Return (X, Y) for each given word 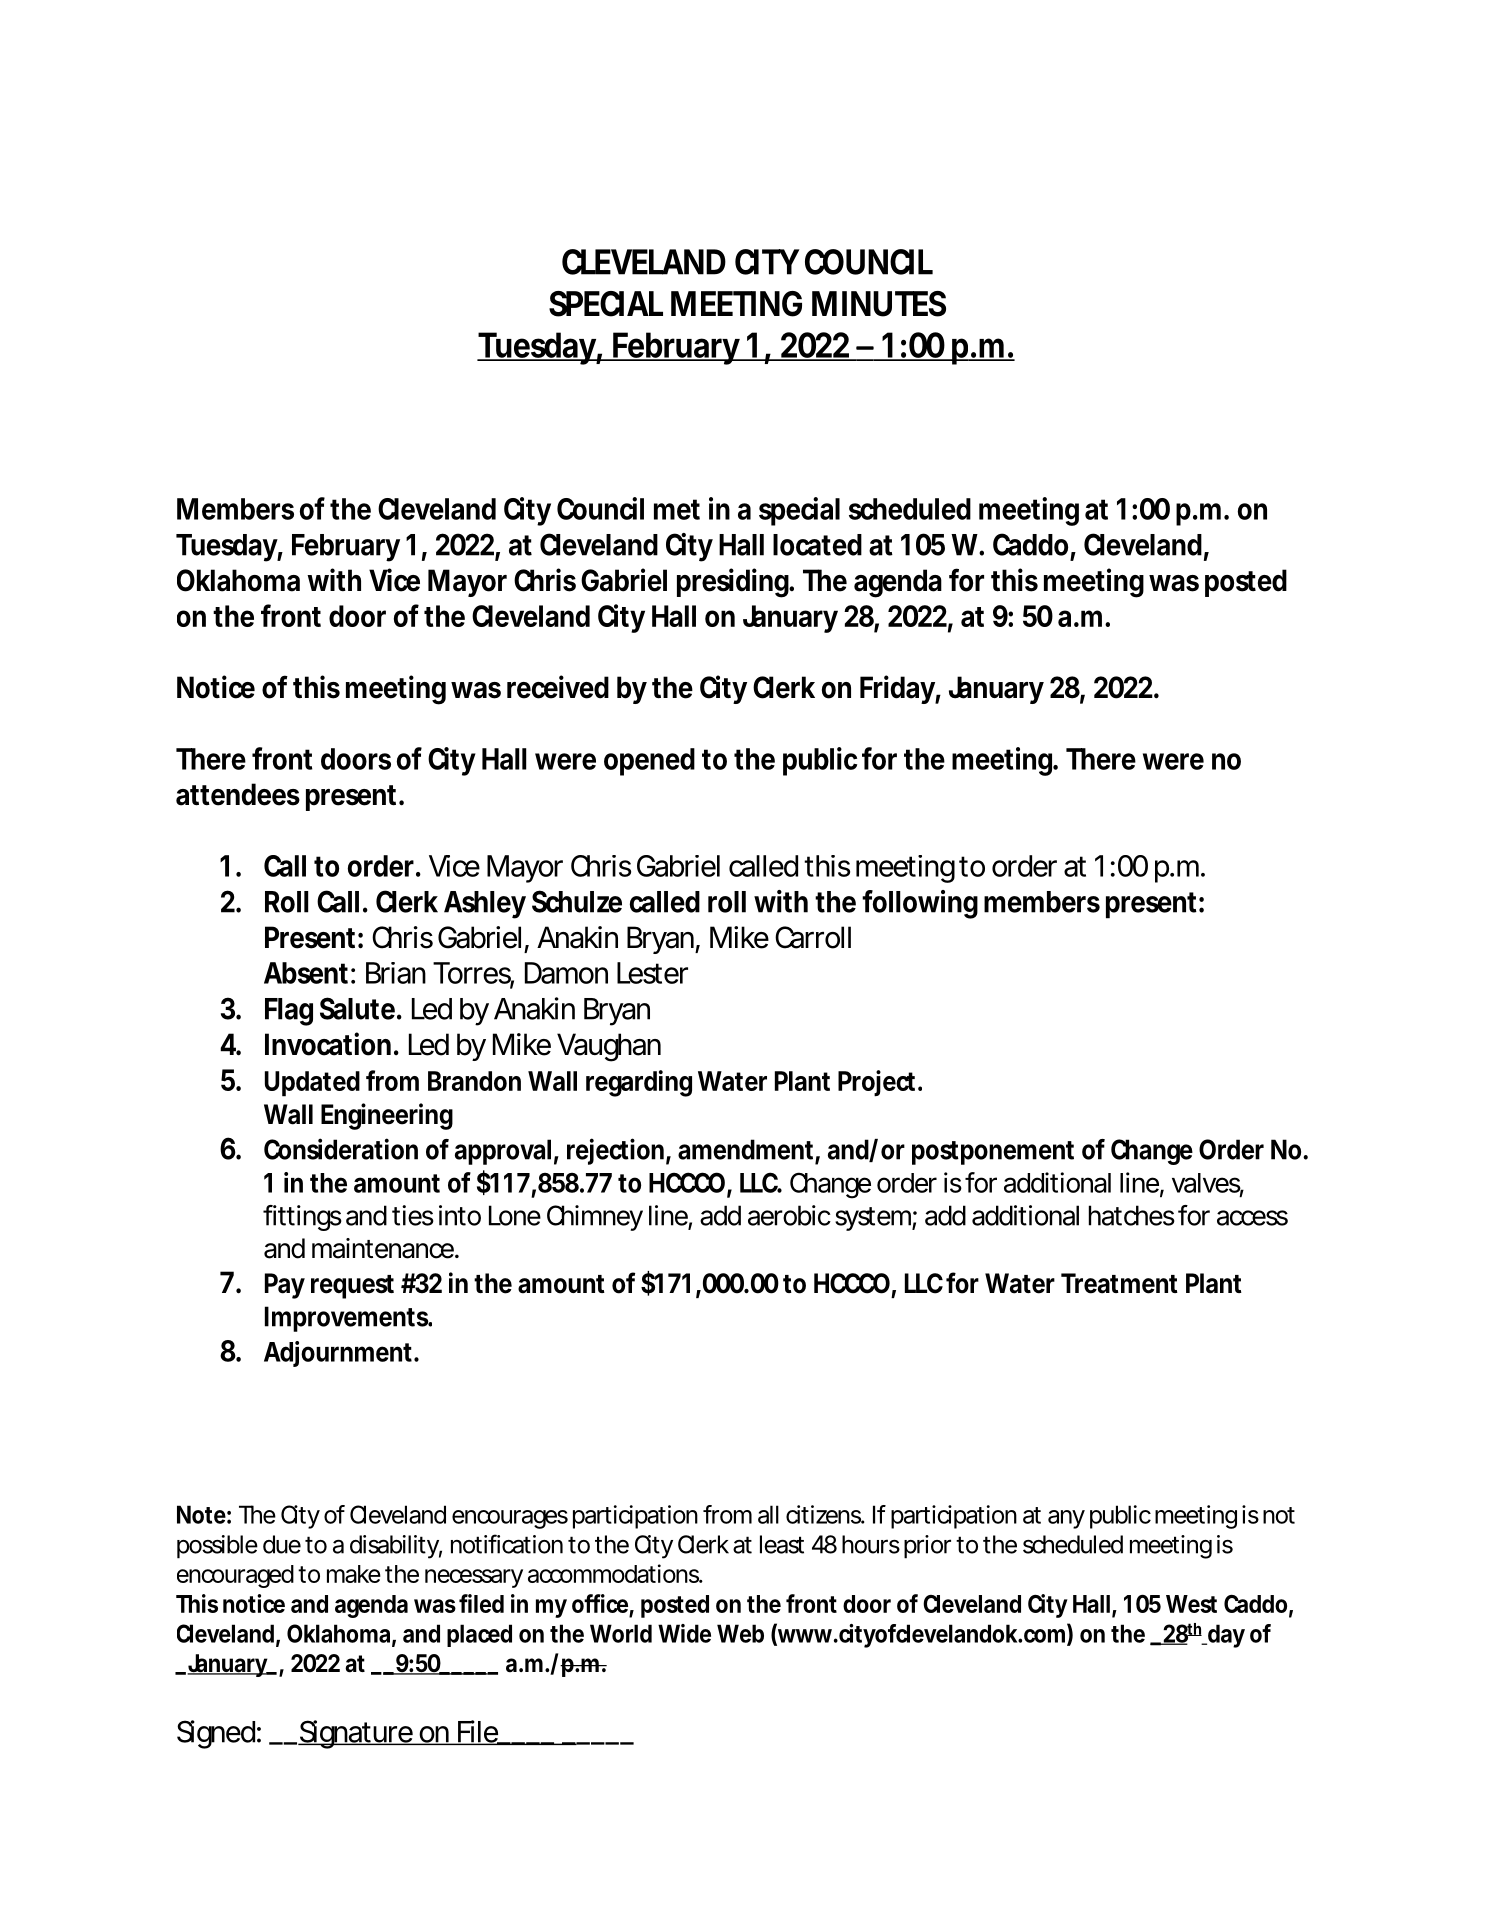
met (677, 509)
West (1191, 1604)
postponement (993, 1153)
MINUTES (879, 304)
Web (740, 1633)
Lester (652, 973)
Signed (216, 1734)
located (817, 545)
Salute (357, 1008)
